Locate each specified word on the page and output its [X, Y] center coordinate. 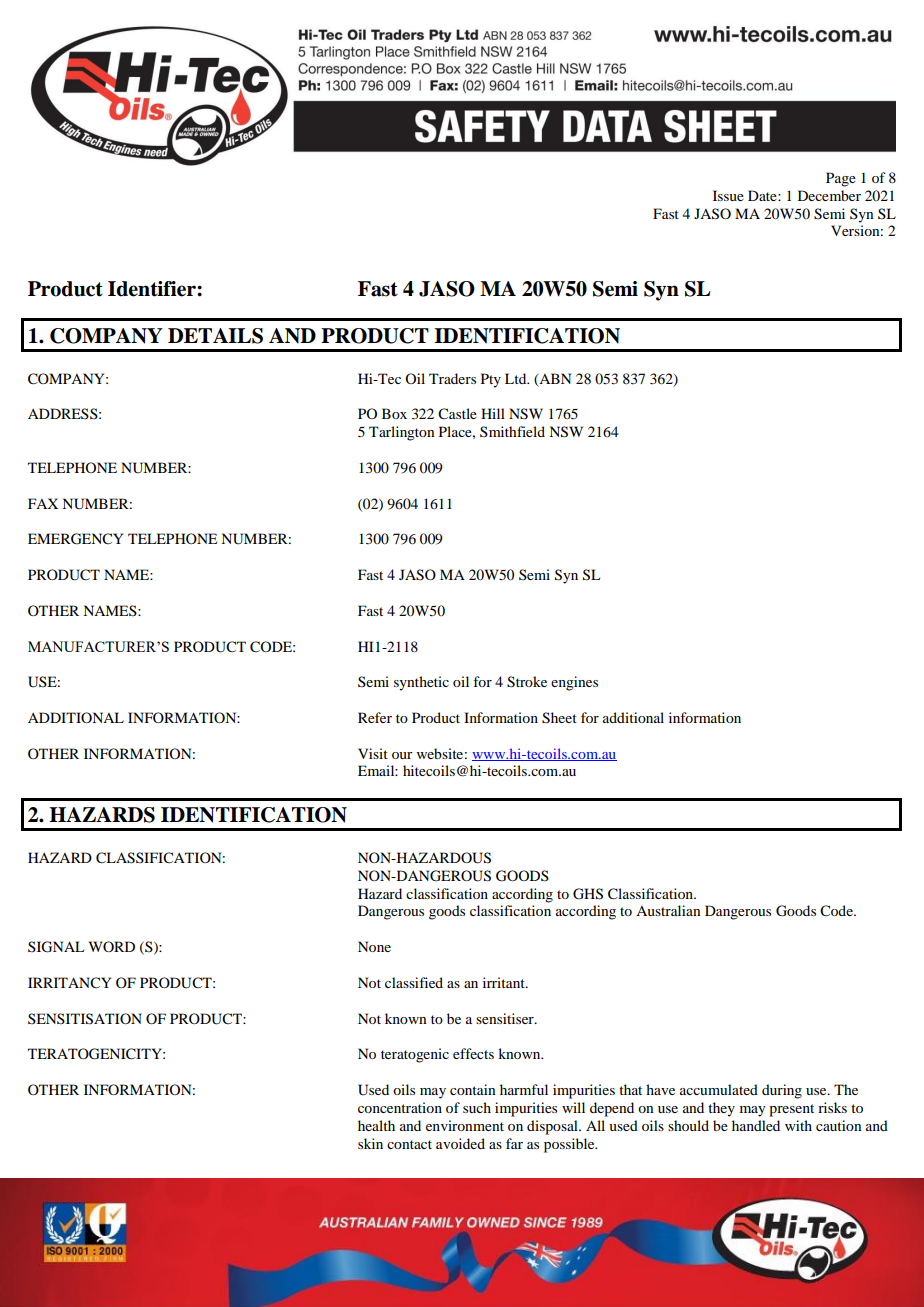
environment [465, 1125]
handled [756, 1125]
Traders [452, 378]
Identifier [153, 289]
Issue [728, 195]
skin [370, 1143]
